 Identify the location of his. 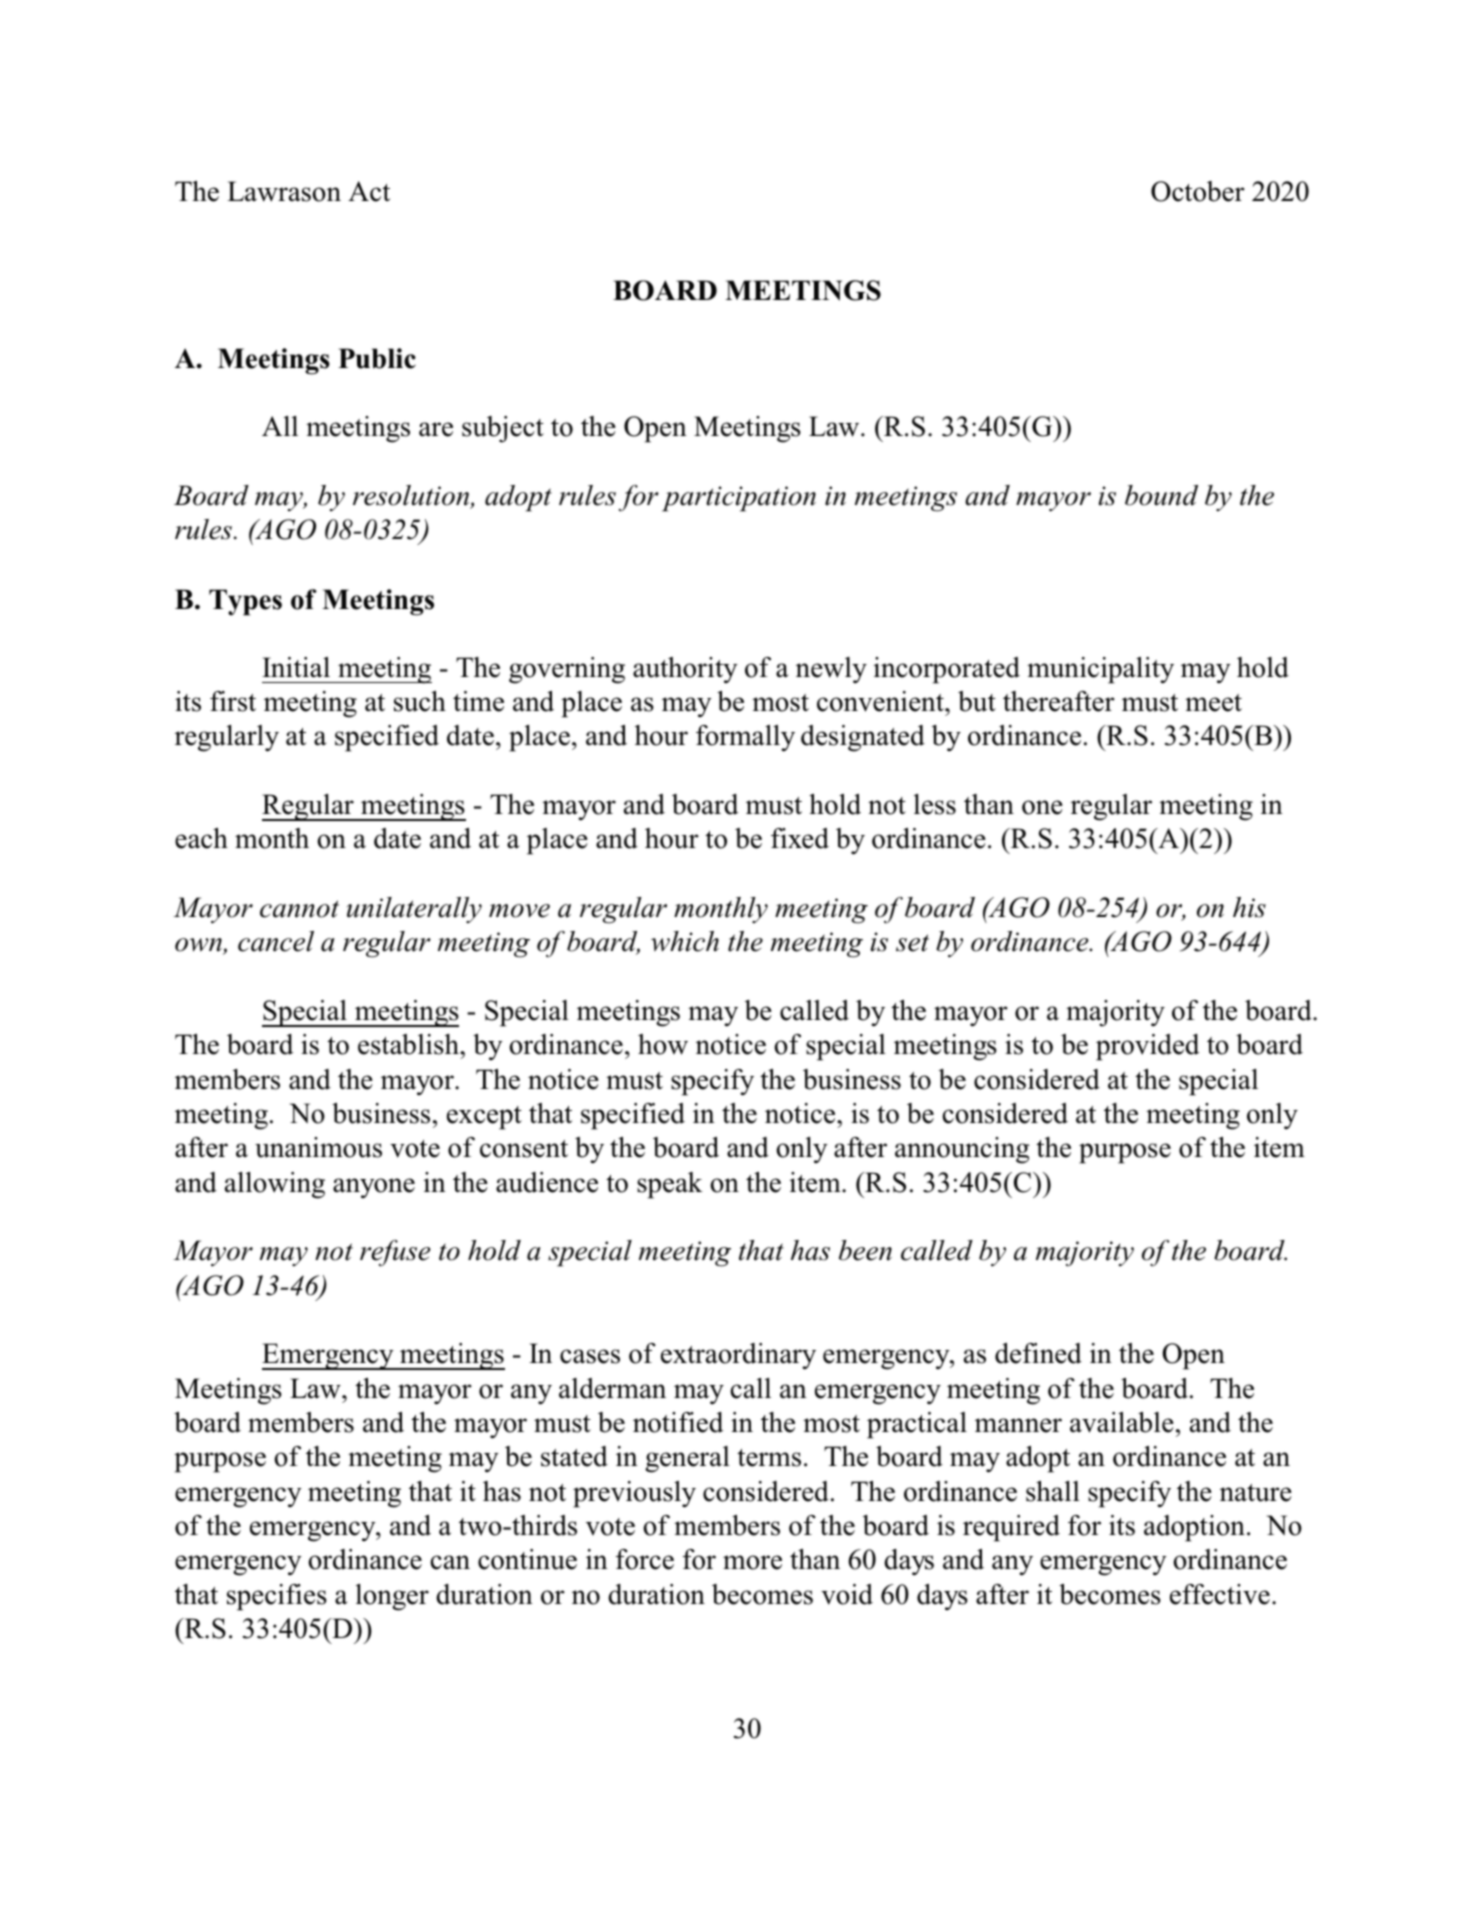
(1249, 907).
